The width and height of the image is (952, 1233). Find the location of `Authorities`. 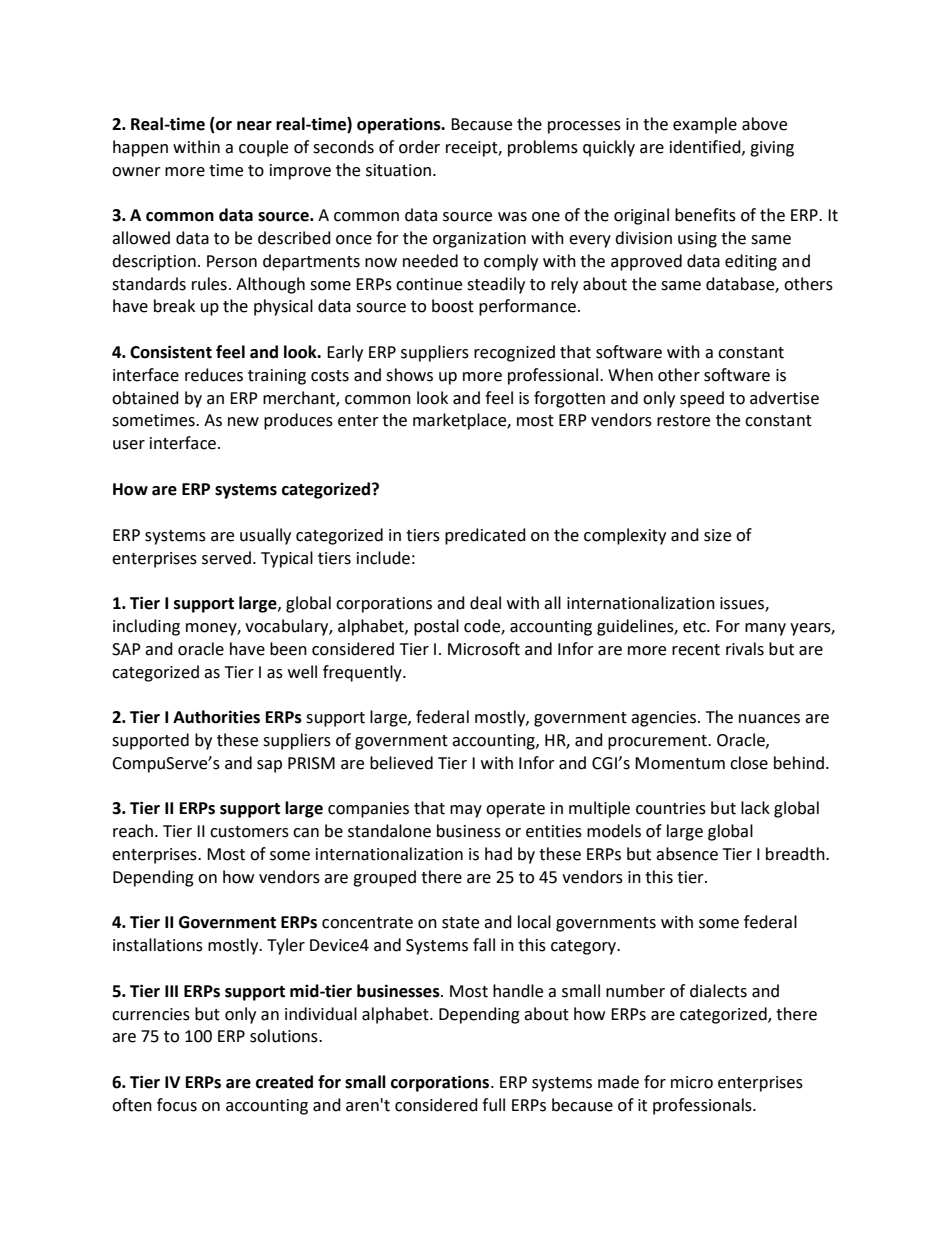

Authorities is located at coordinates (216, 717).
